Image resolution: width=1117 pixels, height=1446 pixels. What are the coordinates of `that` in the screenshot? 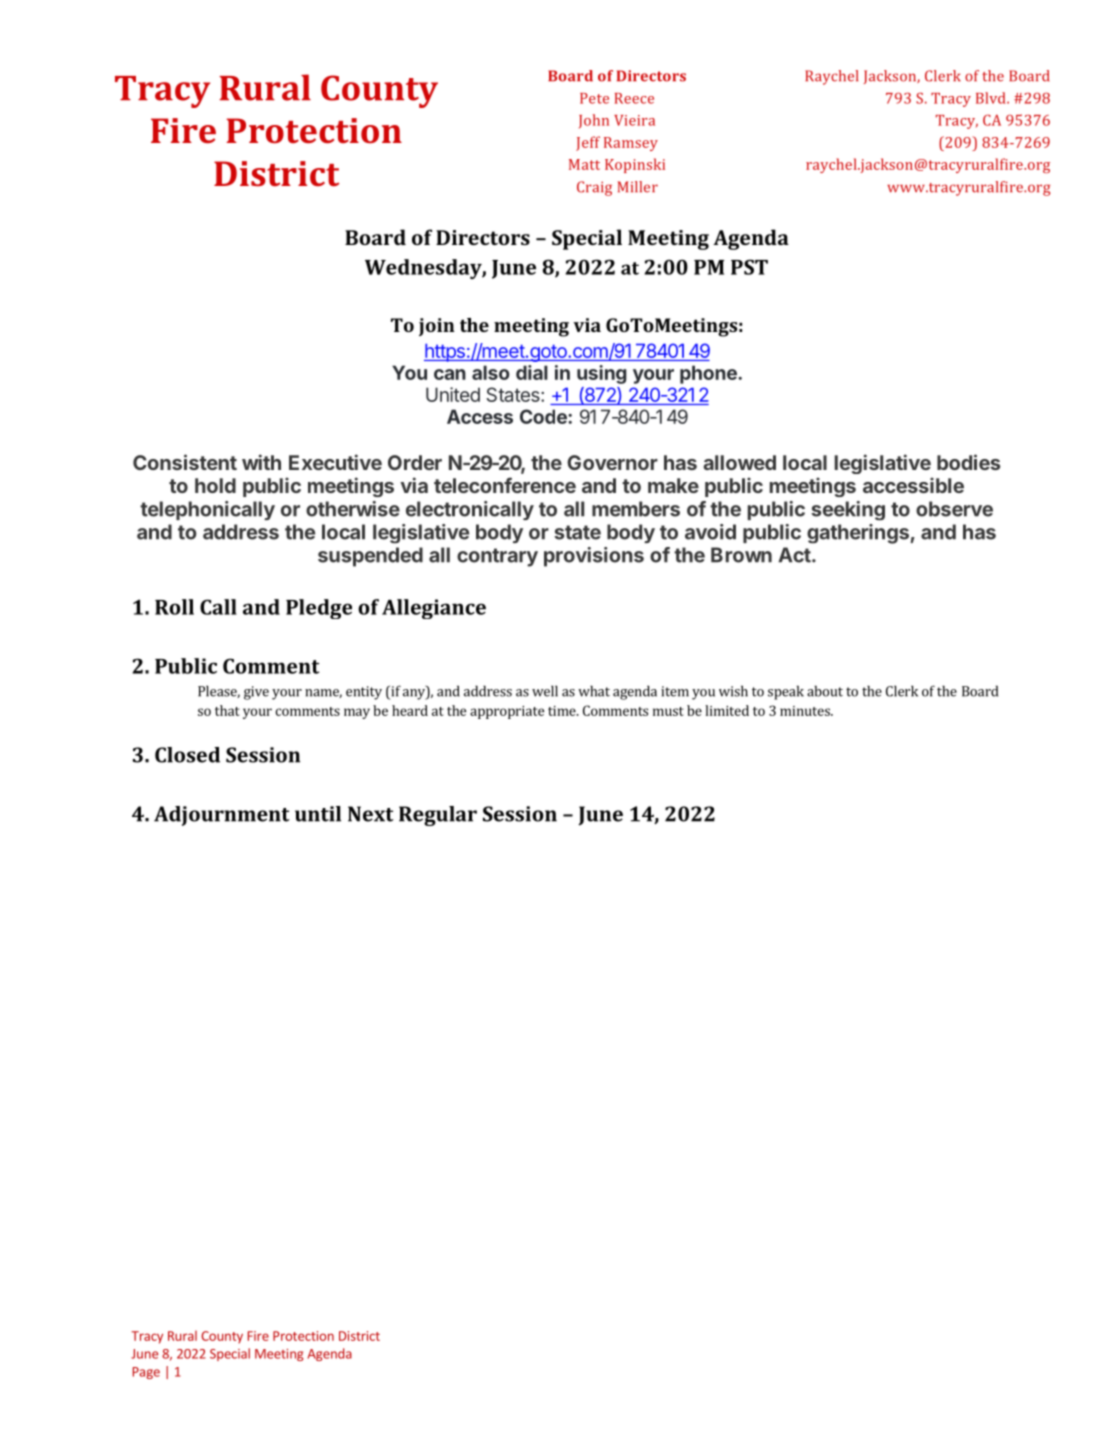 It's located at (227, 710).
